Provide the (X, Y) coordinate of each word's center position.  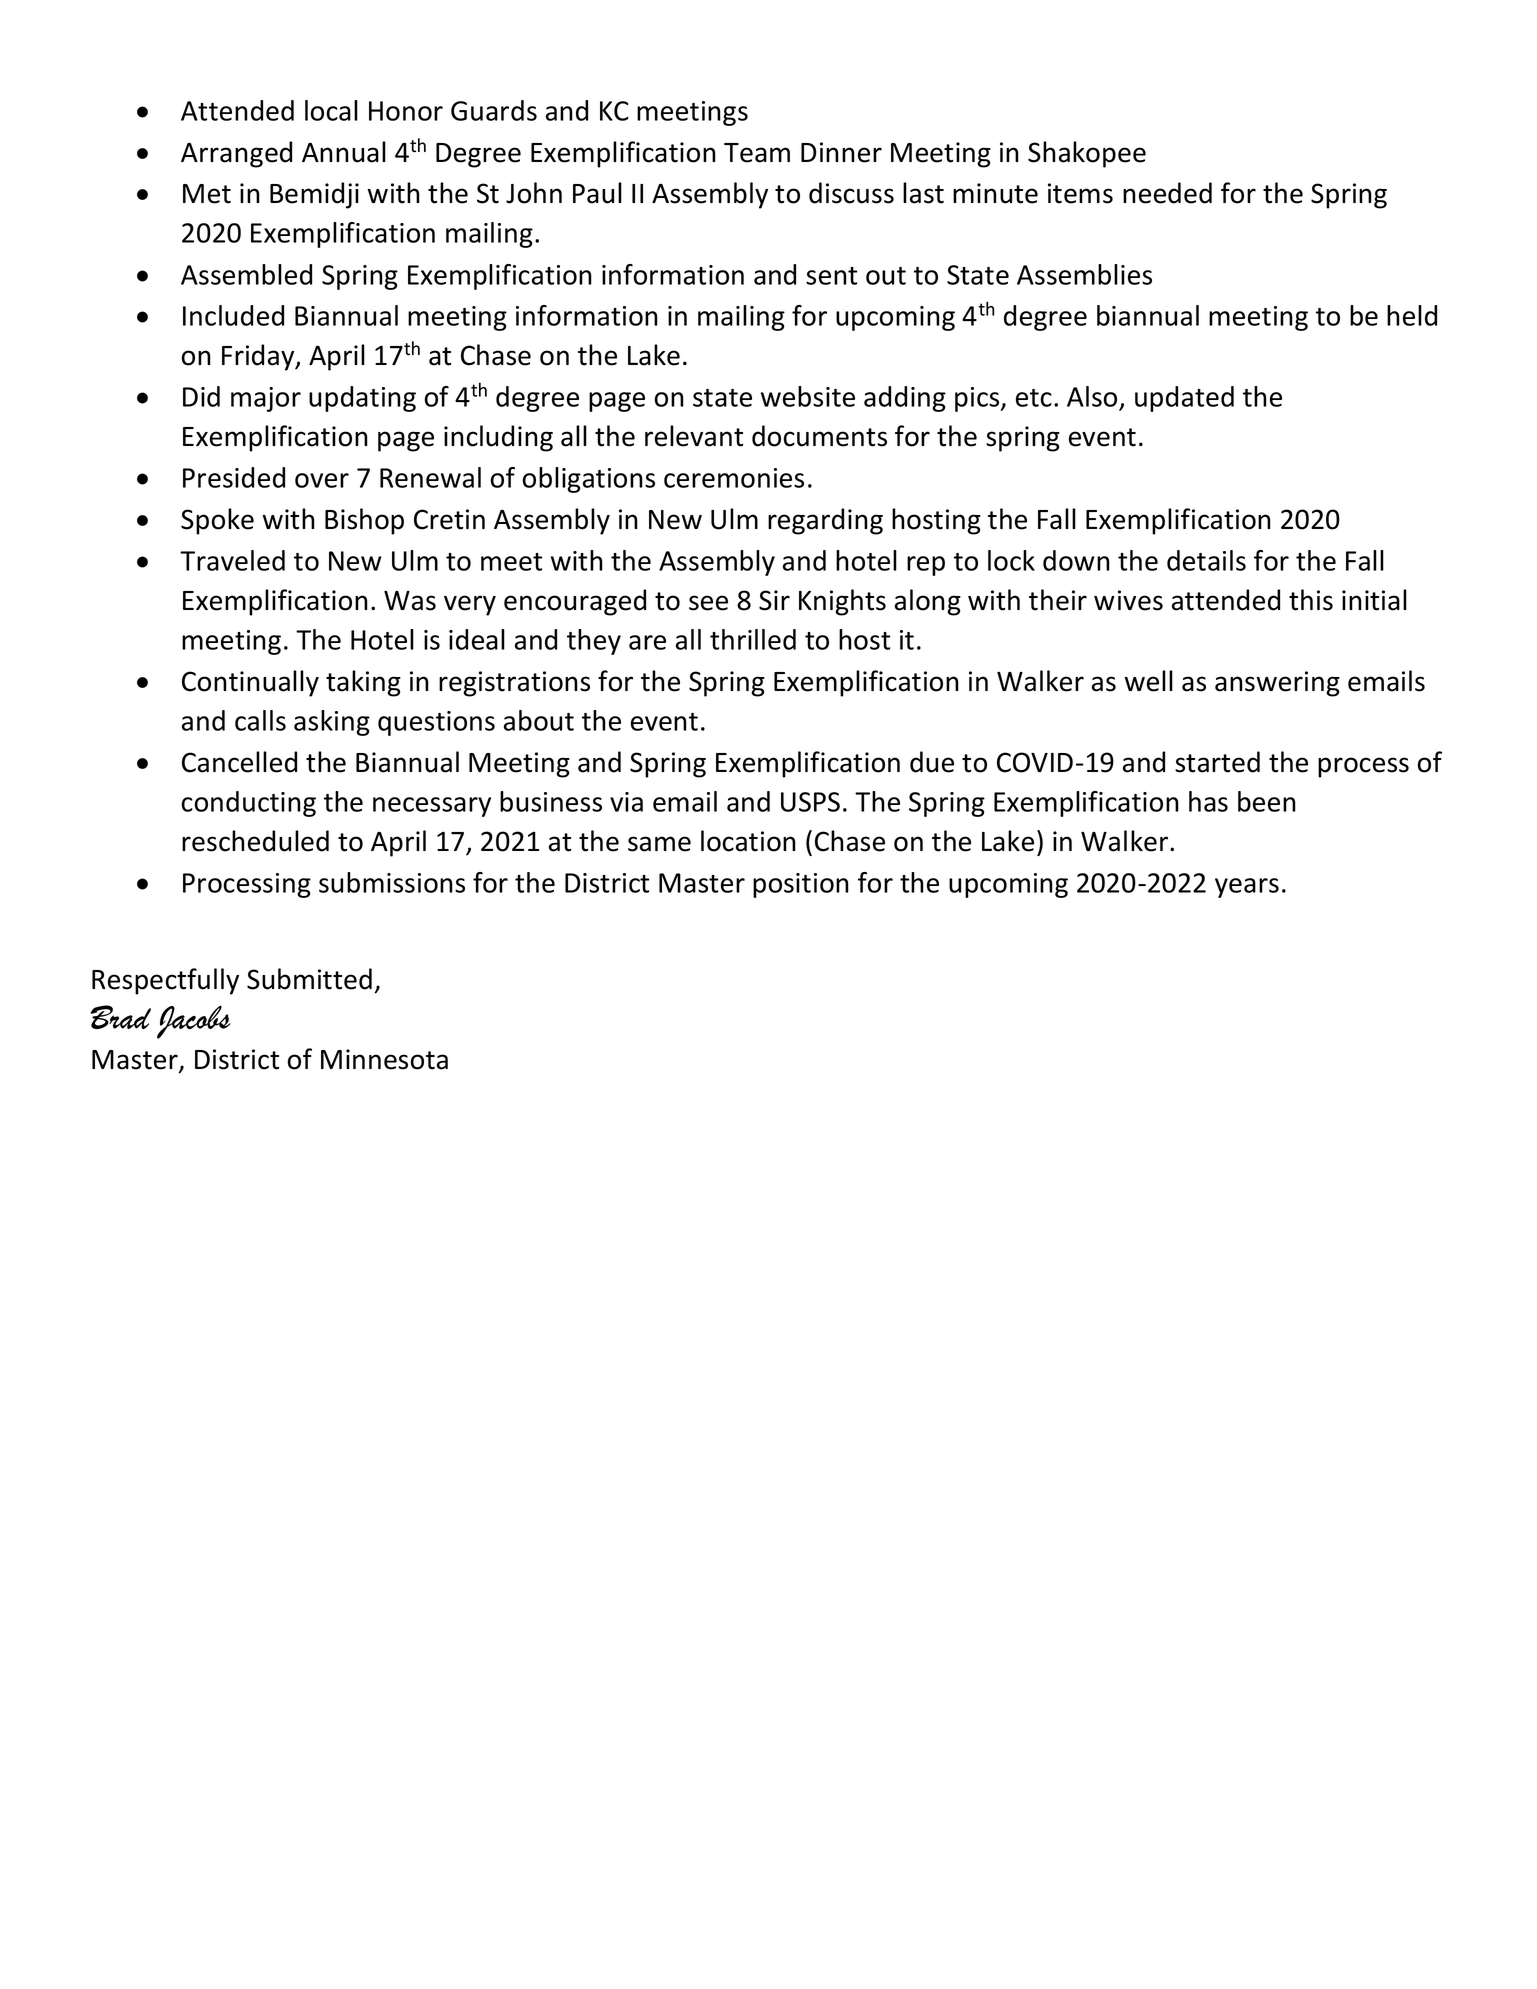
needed (1167, 193)
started (1217, 762)
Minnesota (384, 1059)
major (266, 399)
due (932, 762)
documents (819, 436)
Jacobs (194, 1022)
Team (757, 153)
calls (260, 720)
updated (1184, 399)
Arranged (236, 154)
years (1247, 888)
